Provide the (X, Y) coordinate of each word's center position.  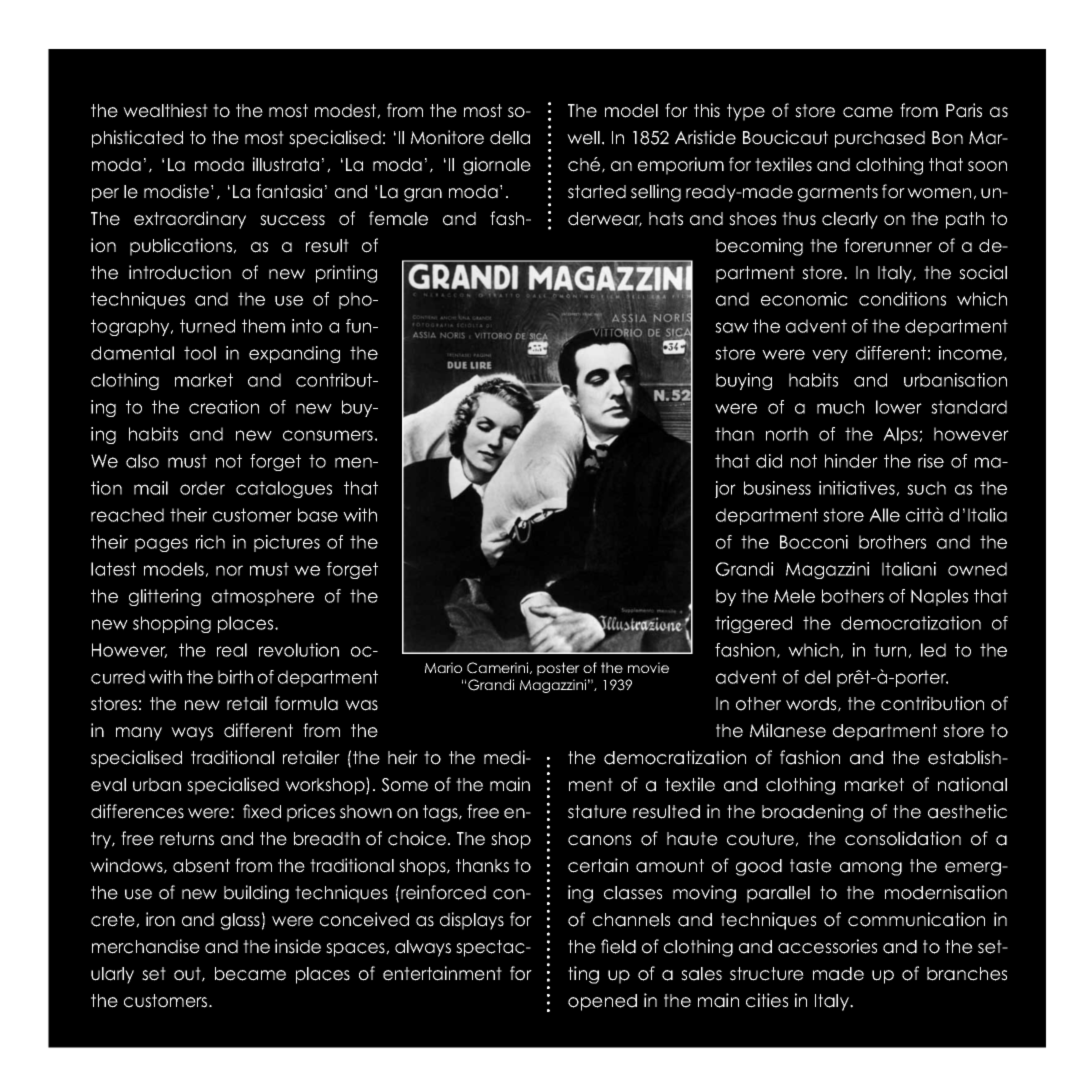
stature (597, 812)
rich (210, 542)
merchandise (146, 946)
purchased (880, 139)
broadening (812, 813)
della (510, 138)
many (139, 734)
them (263, 326)
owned (977, 569)
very (830, 356)
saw (732, 327)
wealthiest (165, 110)
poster (558, 669)
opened (602, 1002)
